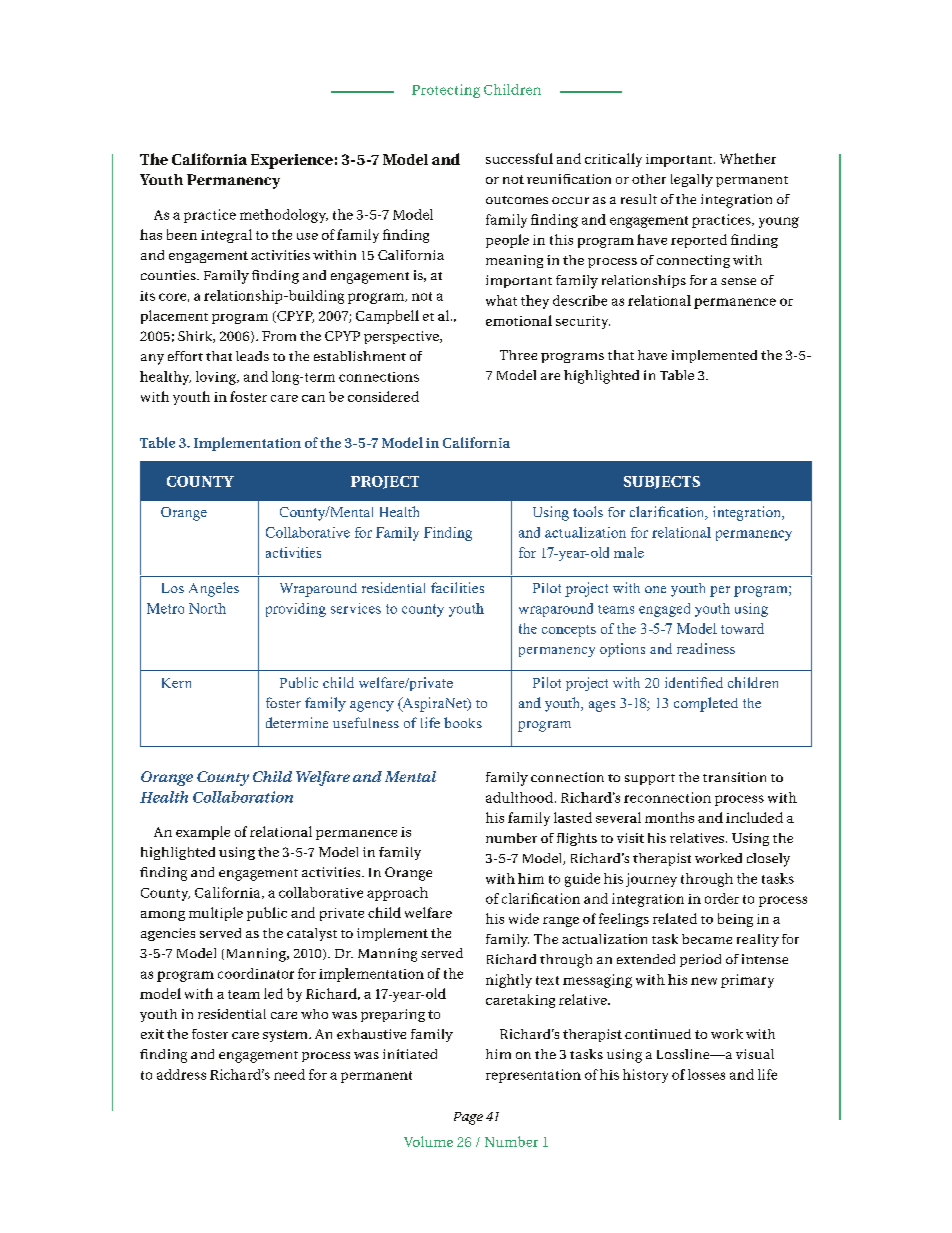  I want to click on losses, so click(706, 1074).
